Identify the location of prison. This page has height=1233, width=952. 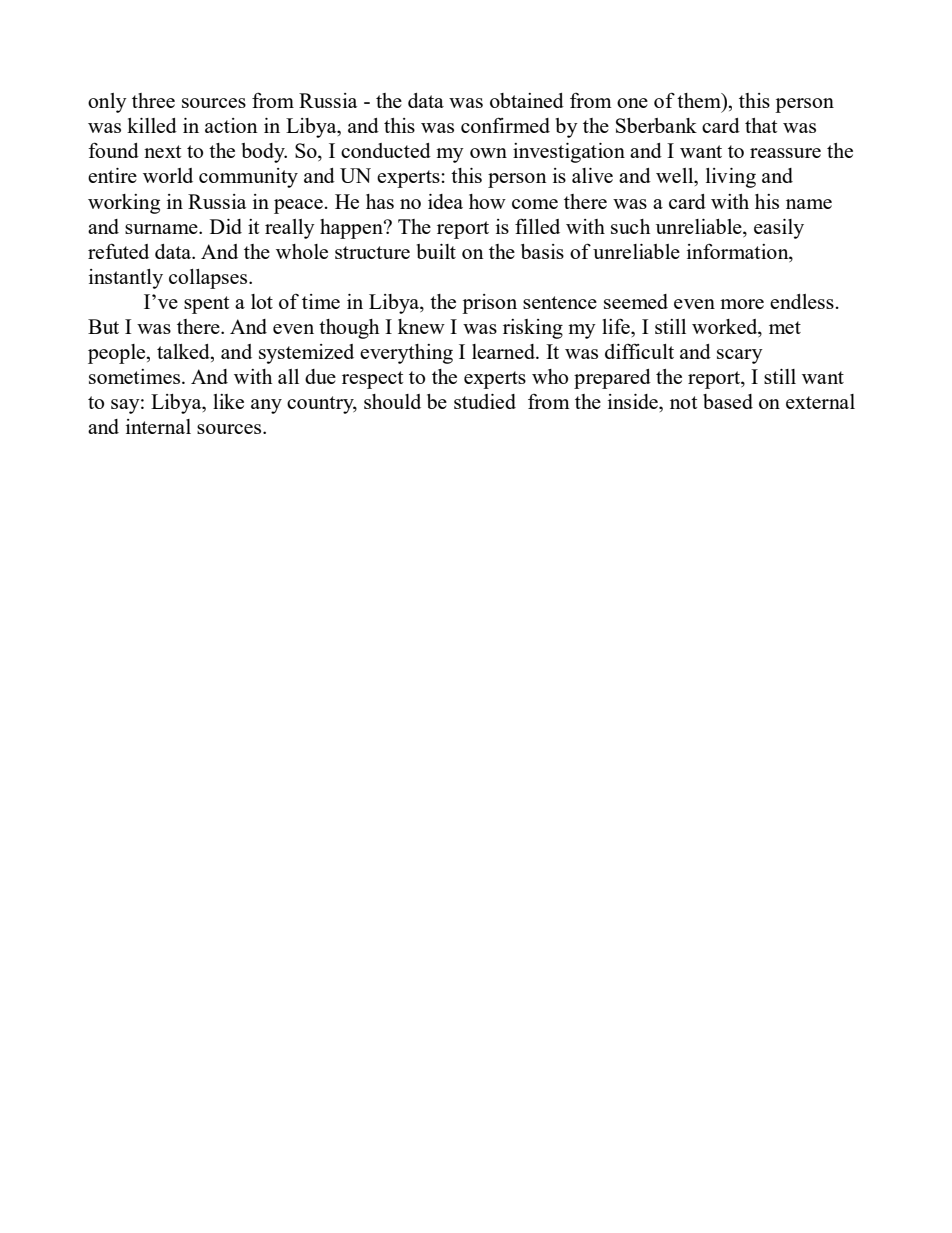
(489, 304).
